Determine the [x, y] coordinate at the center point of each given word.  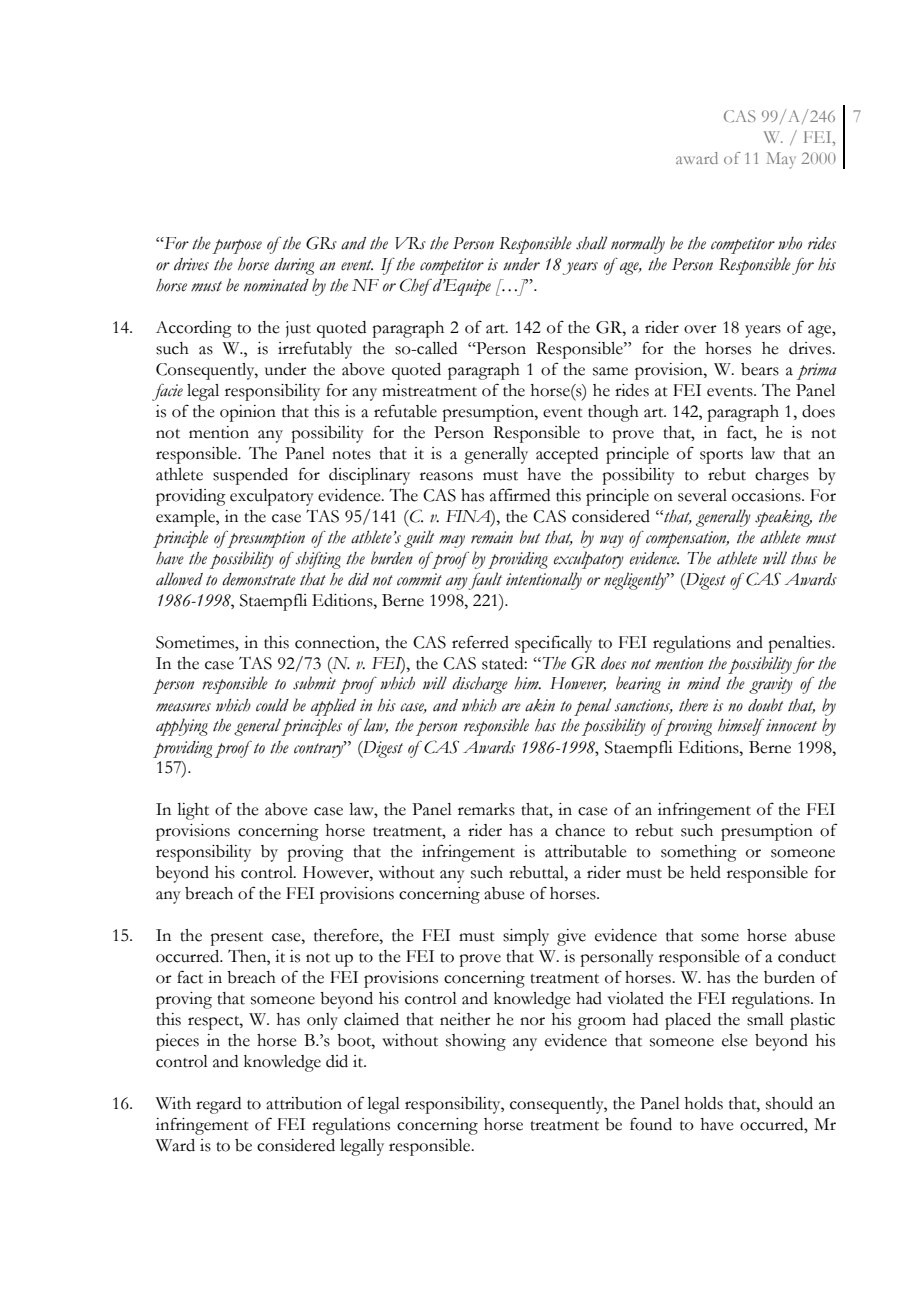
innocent [791, 725]
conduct [807, 956]
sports [721, 457]
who [790, 243]
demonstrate [259, 579]
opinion [248, 413]
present [236, 939]
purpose [237, 246]
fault [485, 581]
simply [526, 937]
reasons [446, 476]
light [193, 811]
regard [218, 1105]
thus [804, 558]
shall [592, 243]
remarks [486, 809]
